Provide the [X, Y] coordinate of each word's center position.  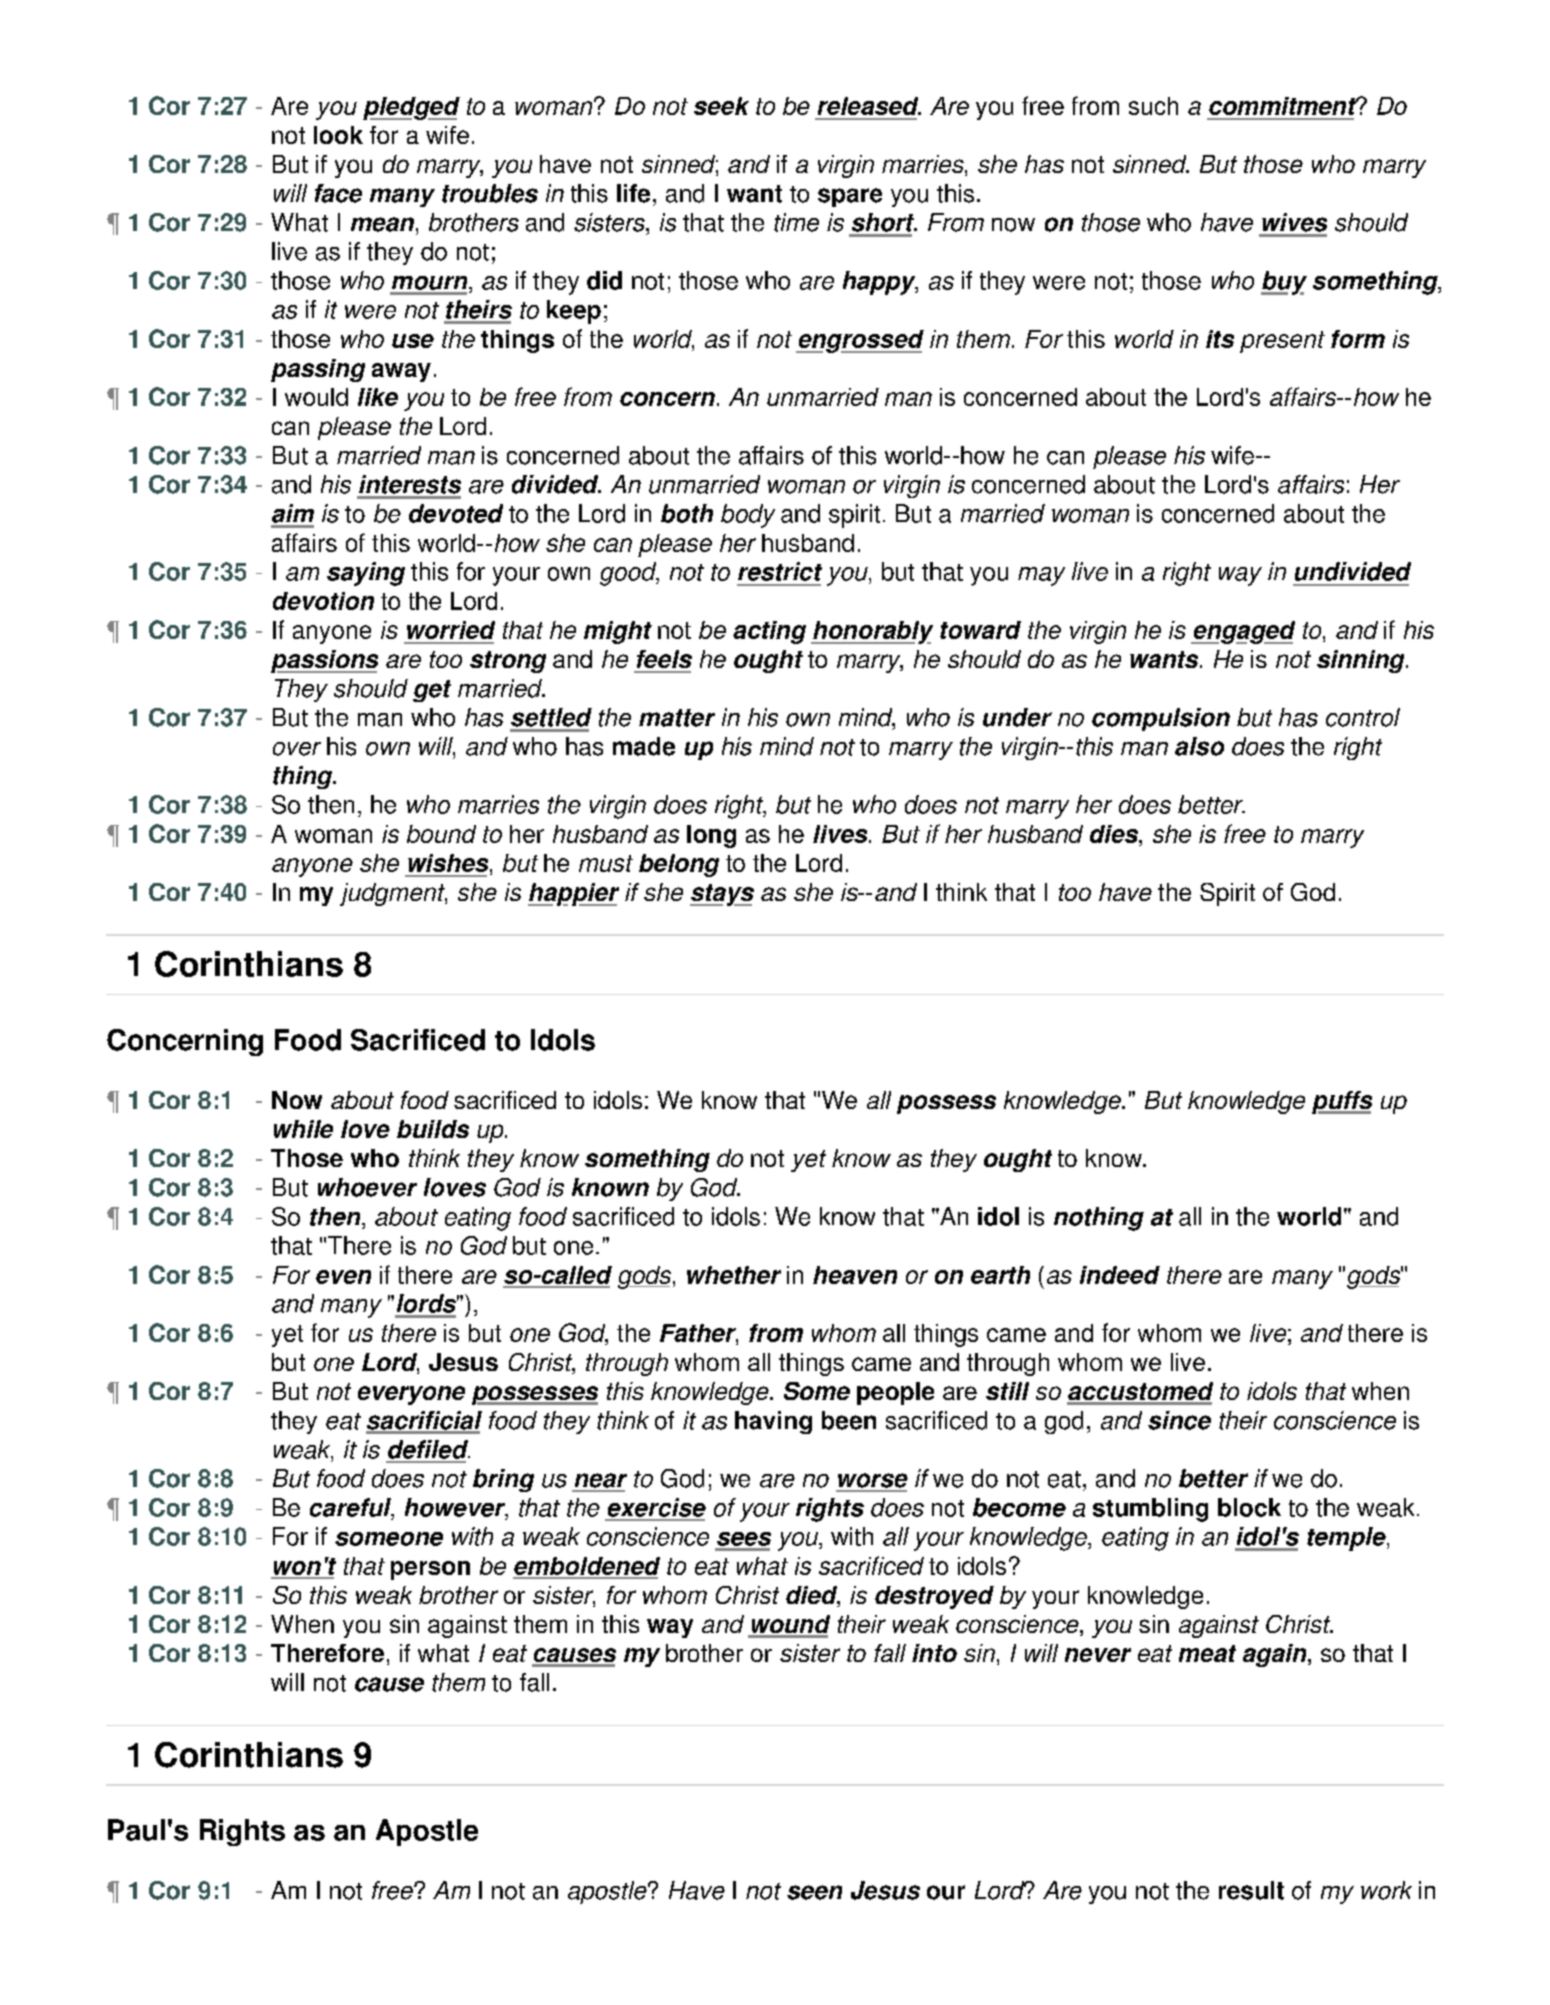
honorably [872, 632]
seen [814, 1892]
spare [850, 197]
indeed [1120, 1275]
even [343, 1277]
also [1199, 746]
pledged [411, 108]
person [430, 1570]
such [1153, 106]
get [432, 691]
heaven [855, 1275]
